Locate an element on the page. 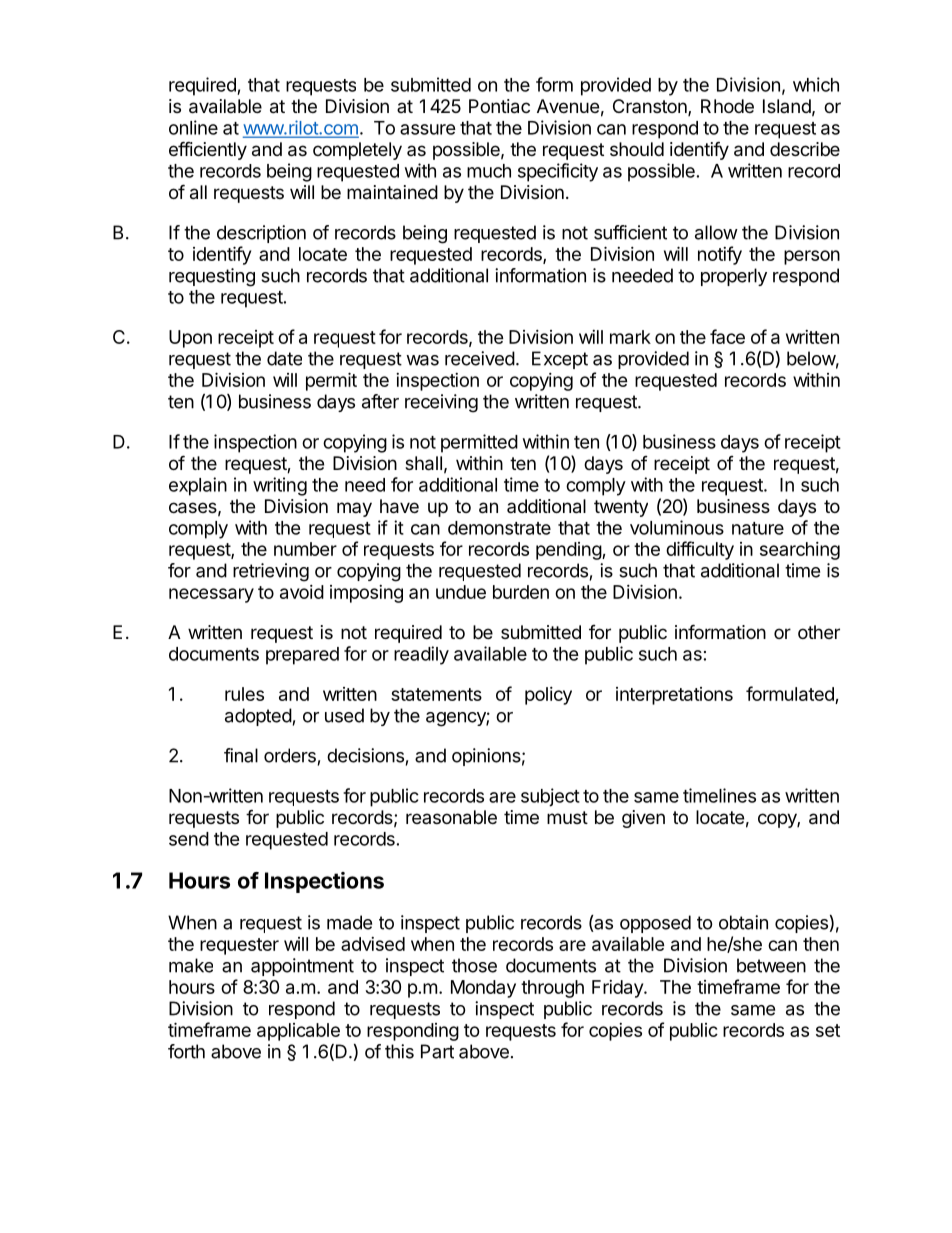 This page has width=952, height=1233. burden is located at coordinates (521, 592).
